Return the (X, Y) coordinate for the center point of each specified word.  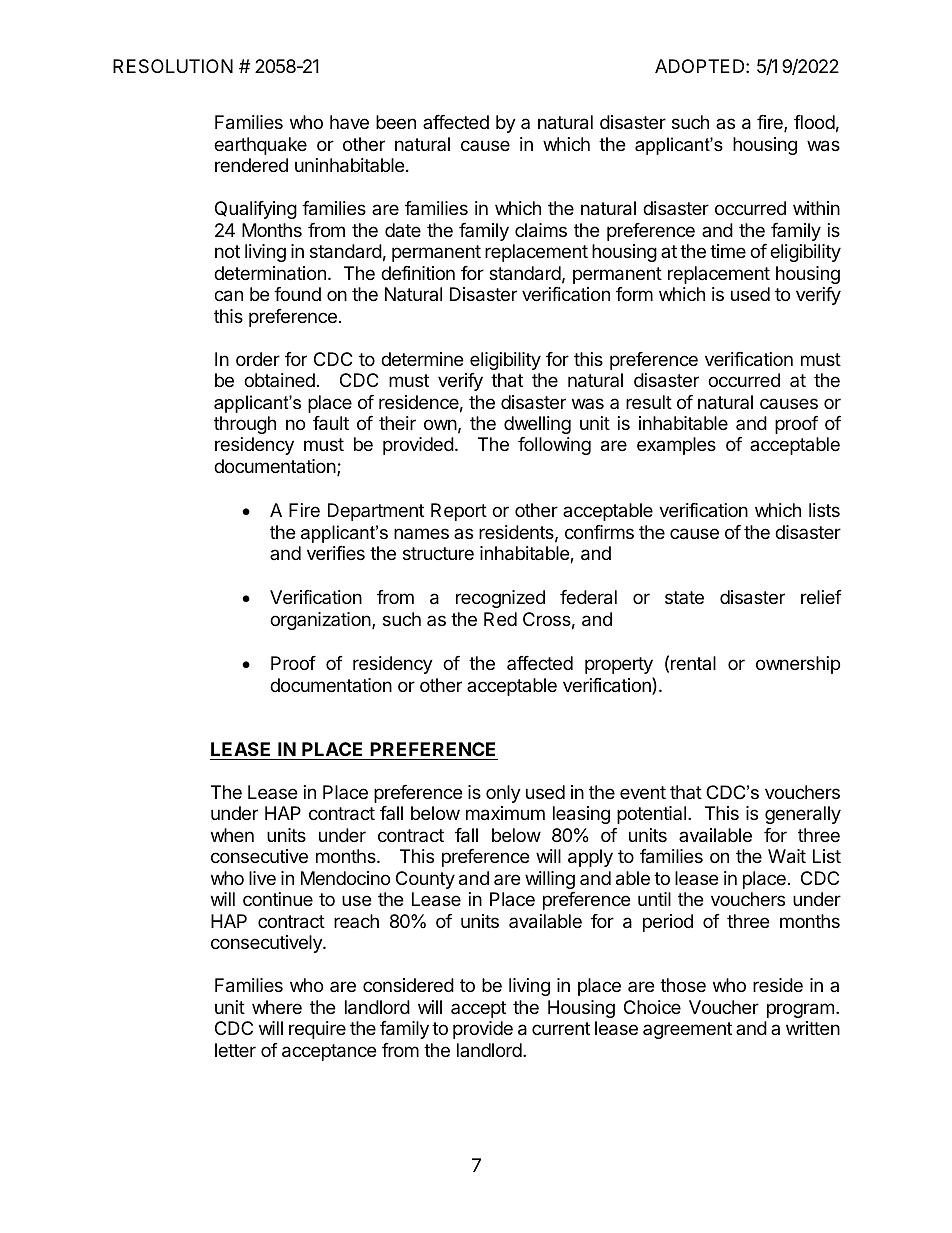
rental (693, 663)
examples (676, 446)
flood (814, 122)
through (245, 425)
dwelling (537, 425)
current (561, 1028)
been (396, 122)
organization (321, 621)
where (277, 1007)
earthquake (260, 146)
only (503, 794)
